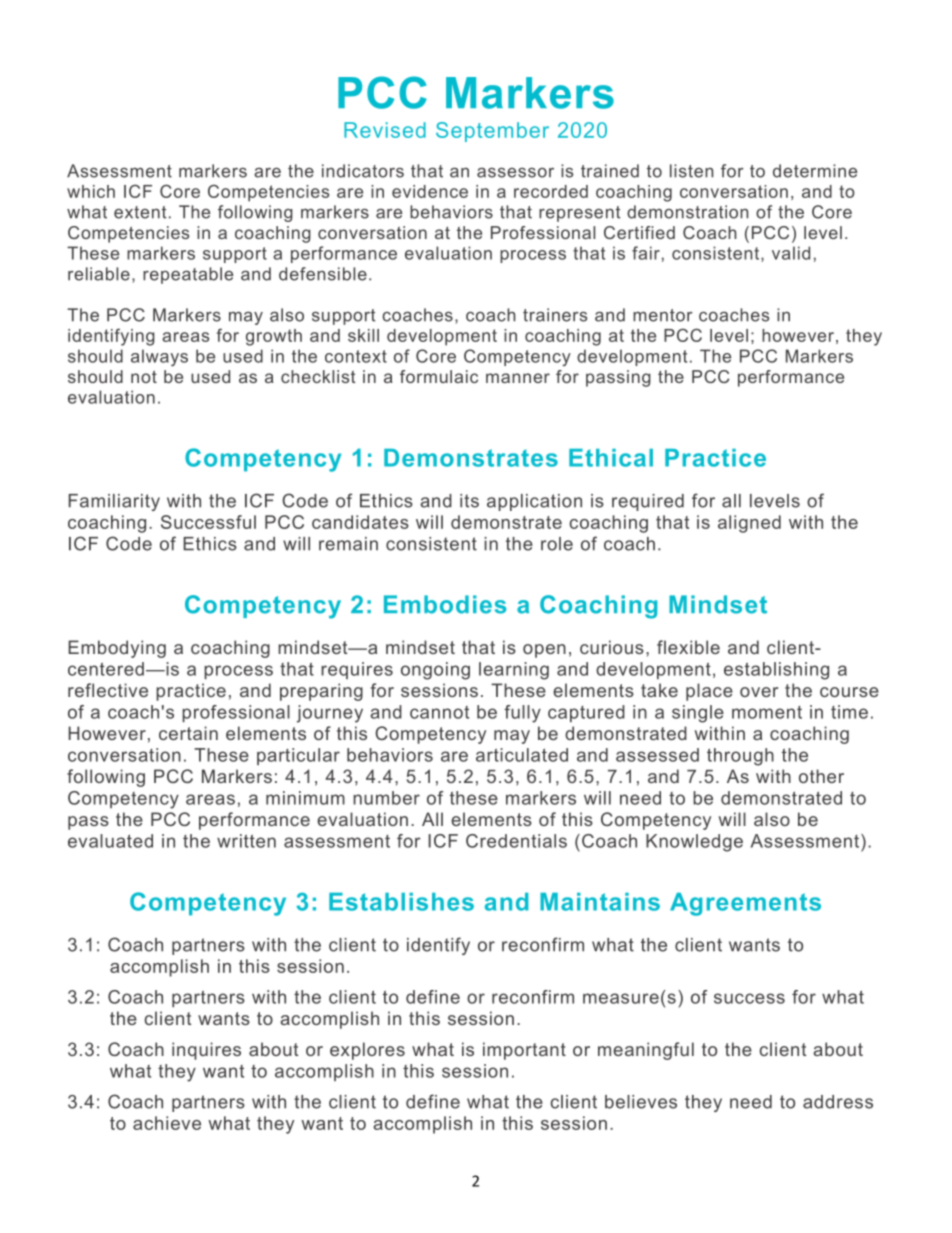  I want to click on Embodies, so click(445, 604).
